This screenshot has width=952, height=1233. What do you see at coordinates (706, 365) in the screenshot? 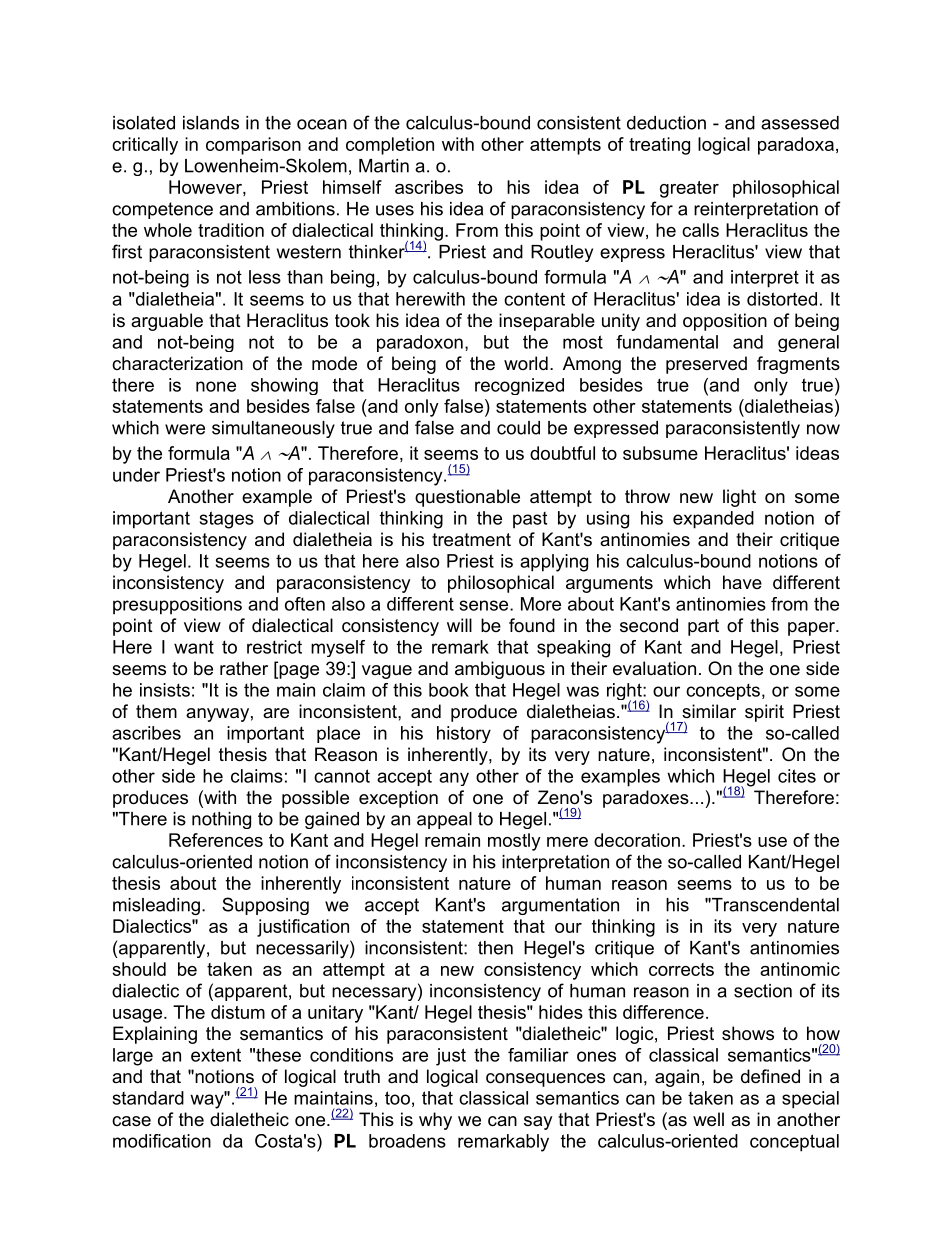
I see `preserved` at bounding box center [706, 365].
